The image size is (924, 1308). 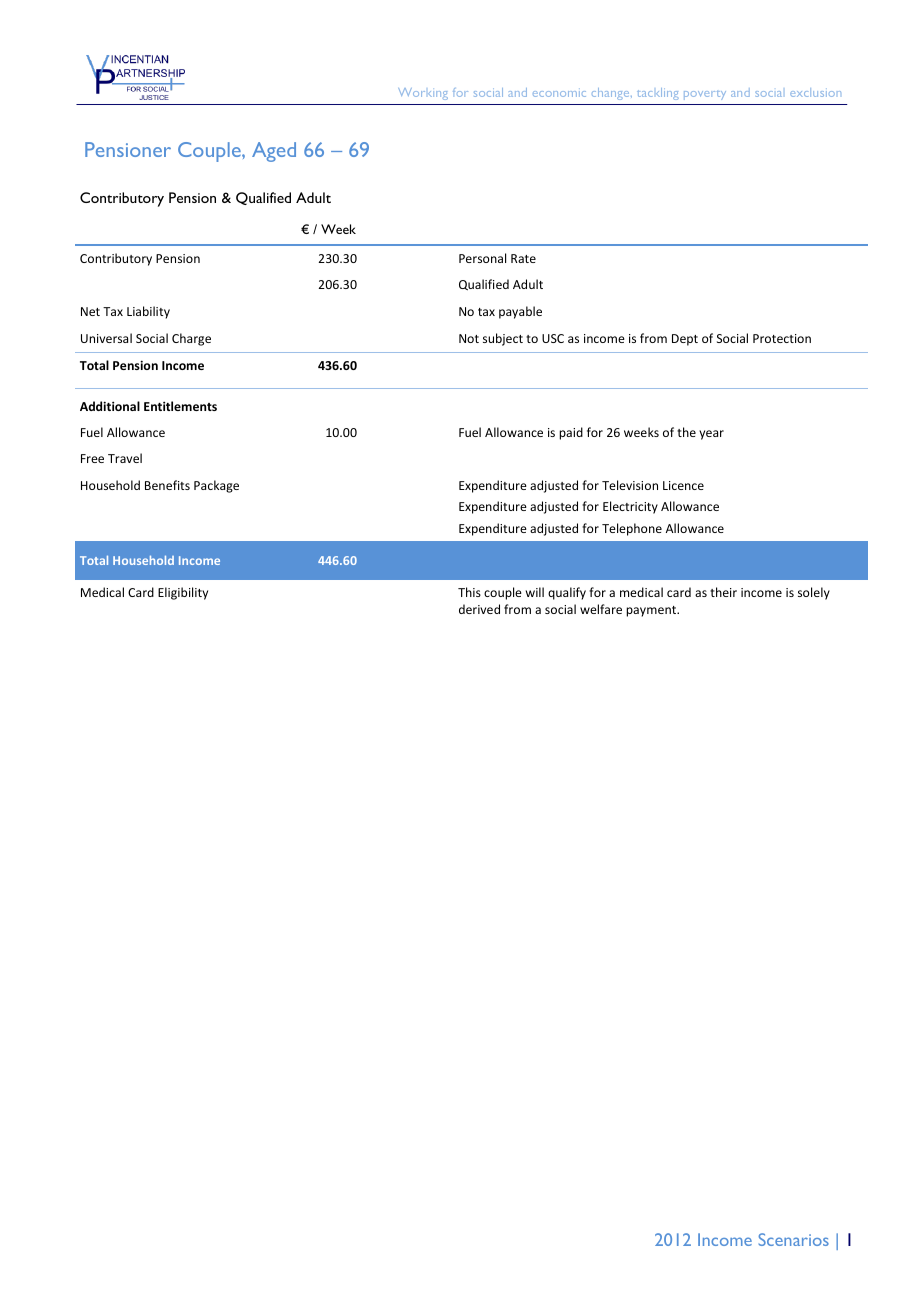 What do you see at coordinates (723, 592) in the image?
I see `their` at bounding box center [723, 592].
